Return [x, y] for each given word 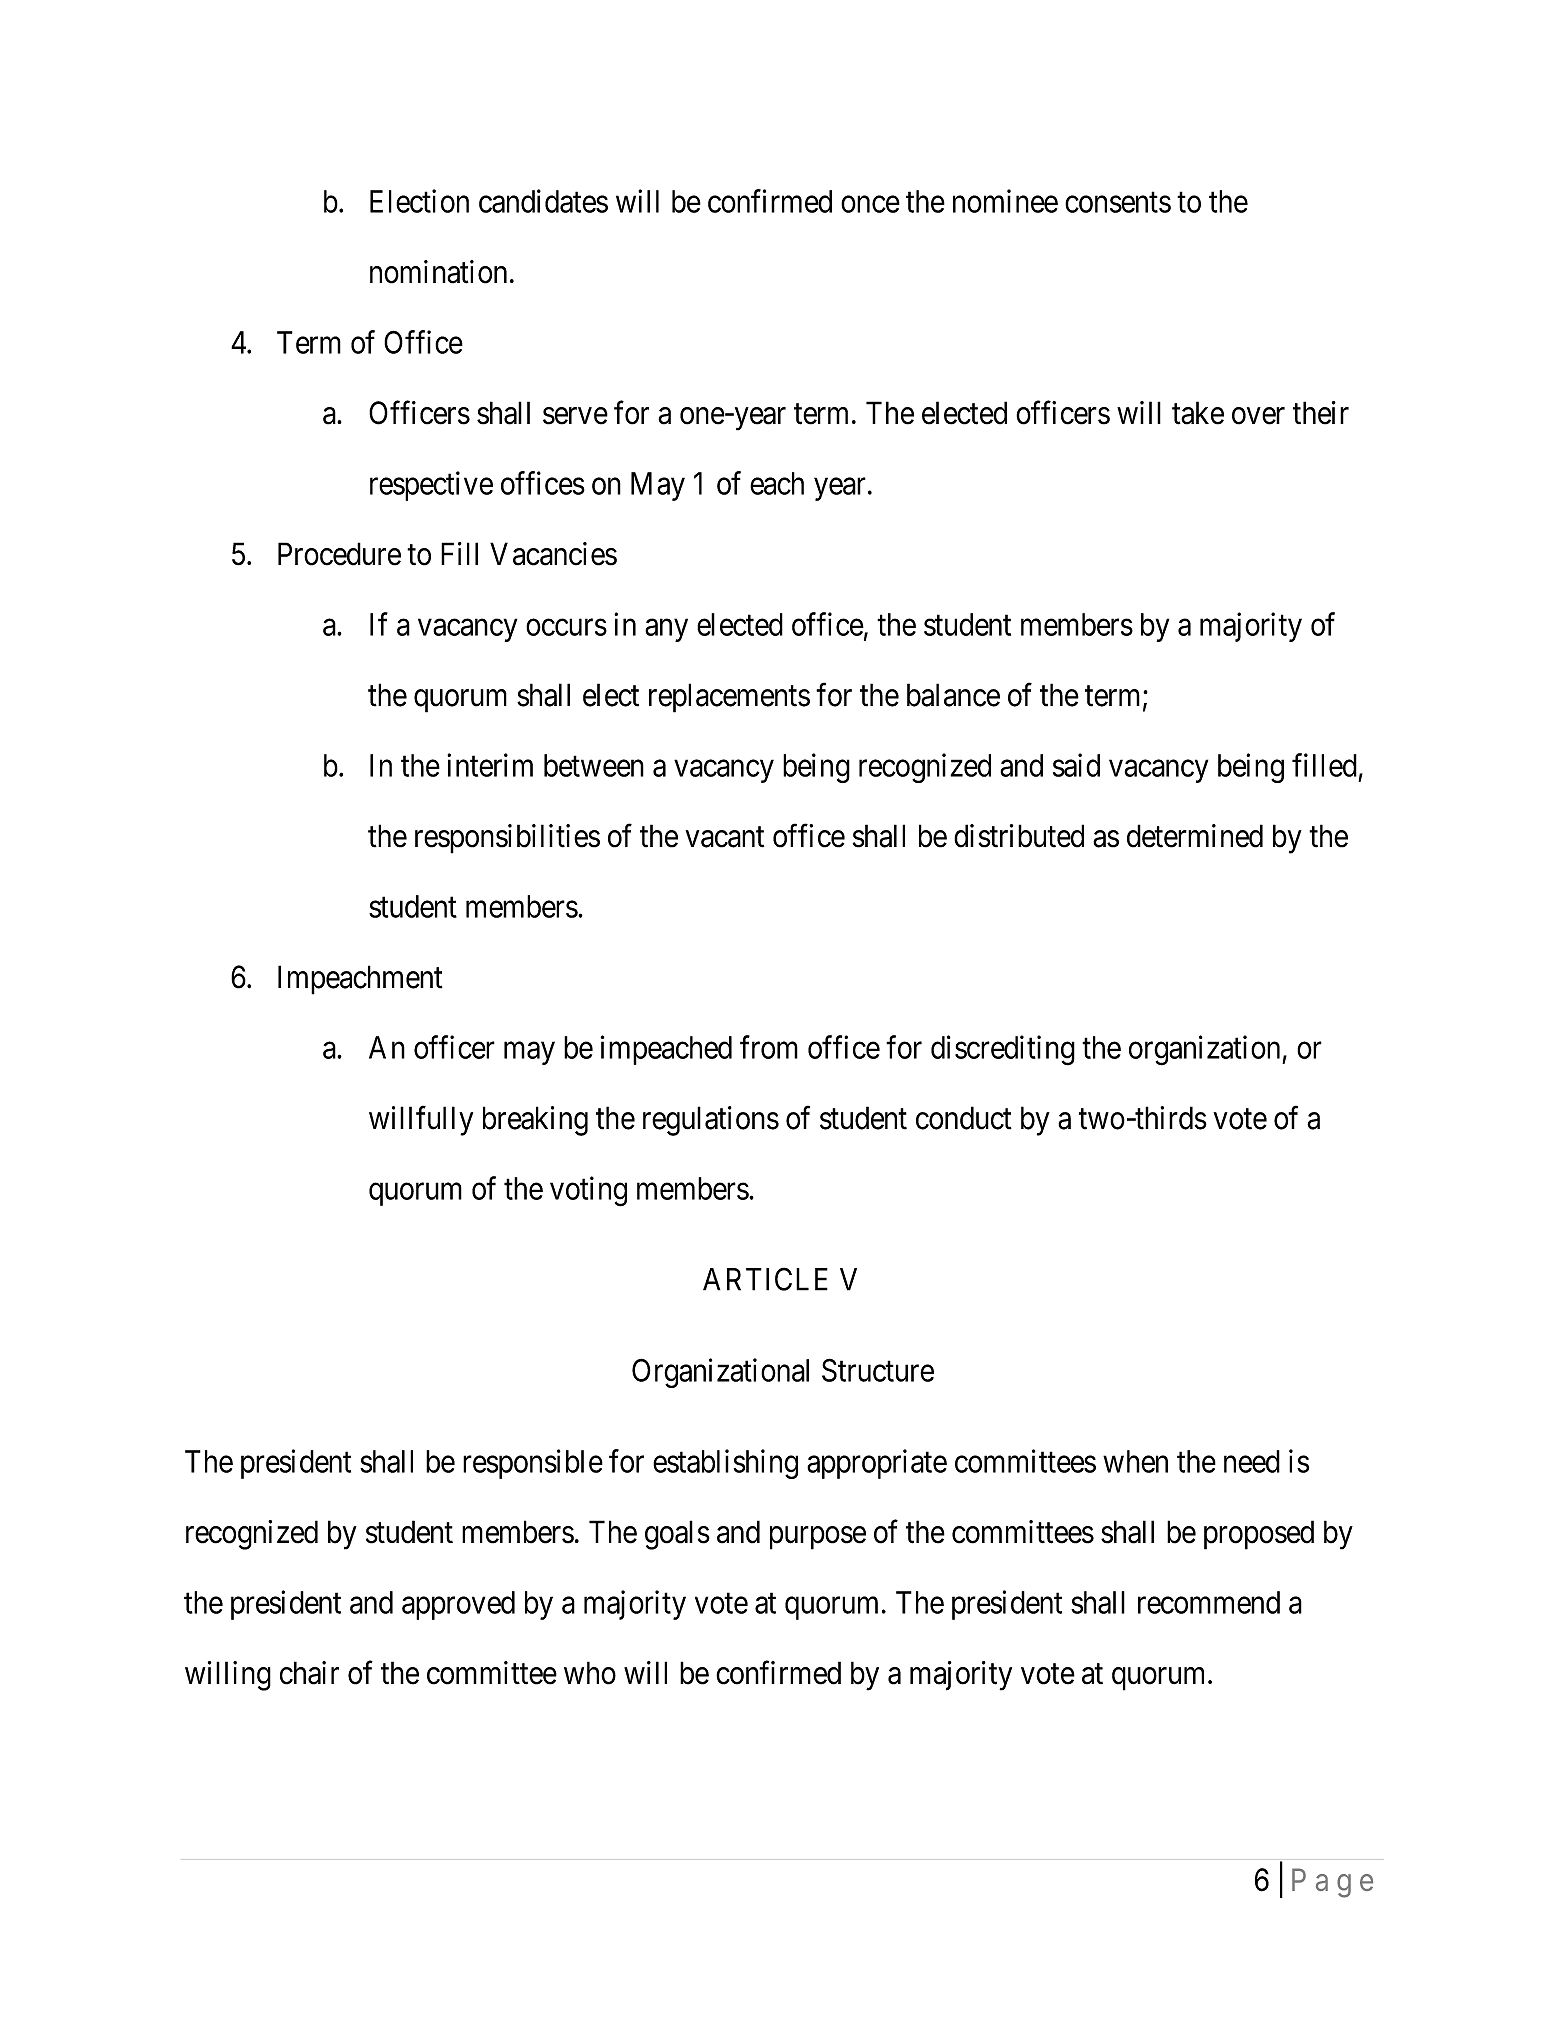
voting [588, 1191]
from [769, 1047]
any [666, 630]
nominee [1005, 201]
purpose [818, 1538]
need [1252, 1461]
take [1198, 413]
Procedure [339, 554]
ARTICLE [765, 1279]
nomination [438, 272]
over [1258, 416]
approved [458, 1605]
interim [490, 765]
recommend [1209, 1602]
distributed [1019, 836]
